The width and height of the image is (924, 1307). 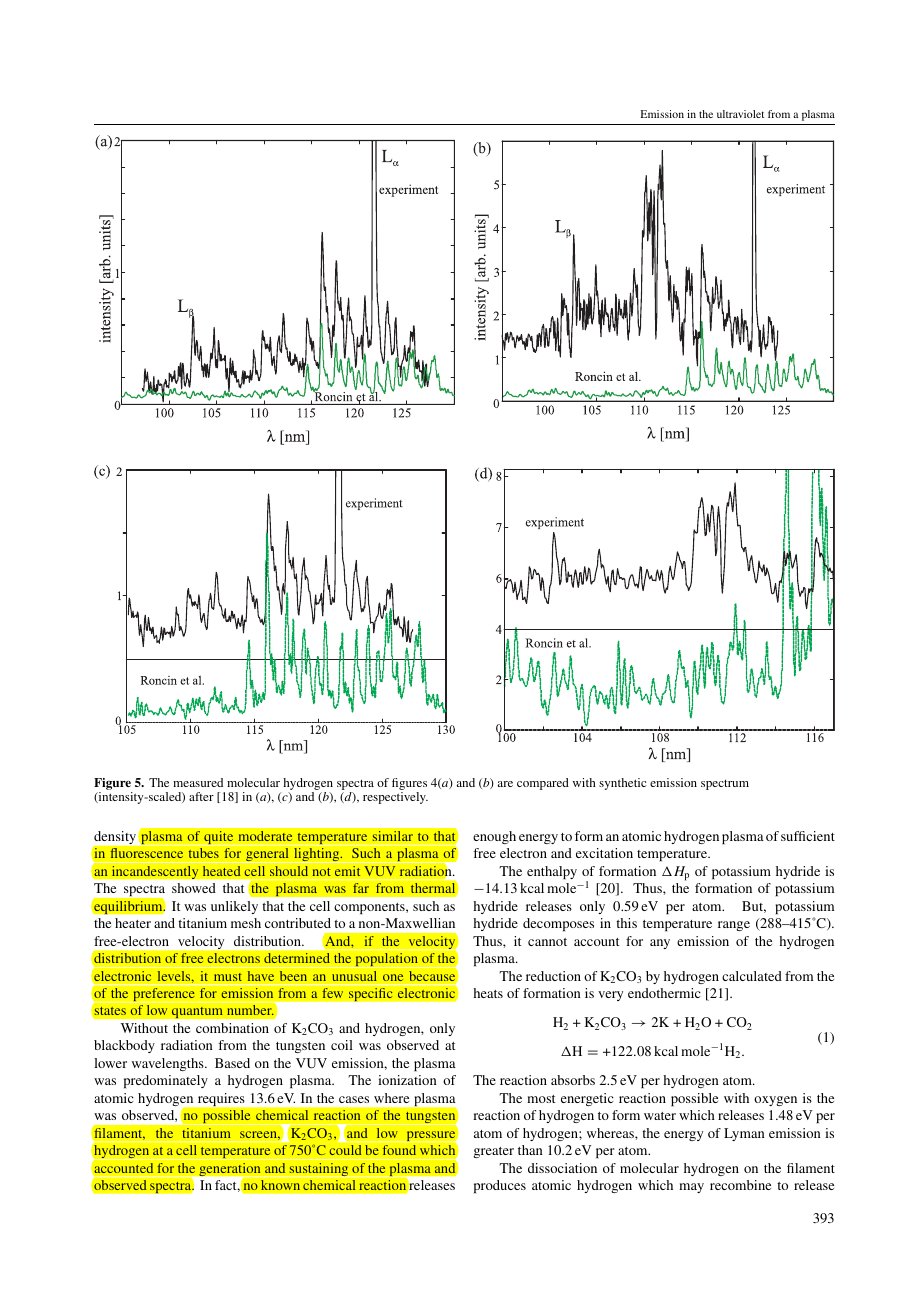 I want to click on requires, so click(x=221, y=1099).
